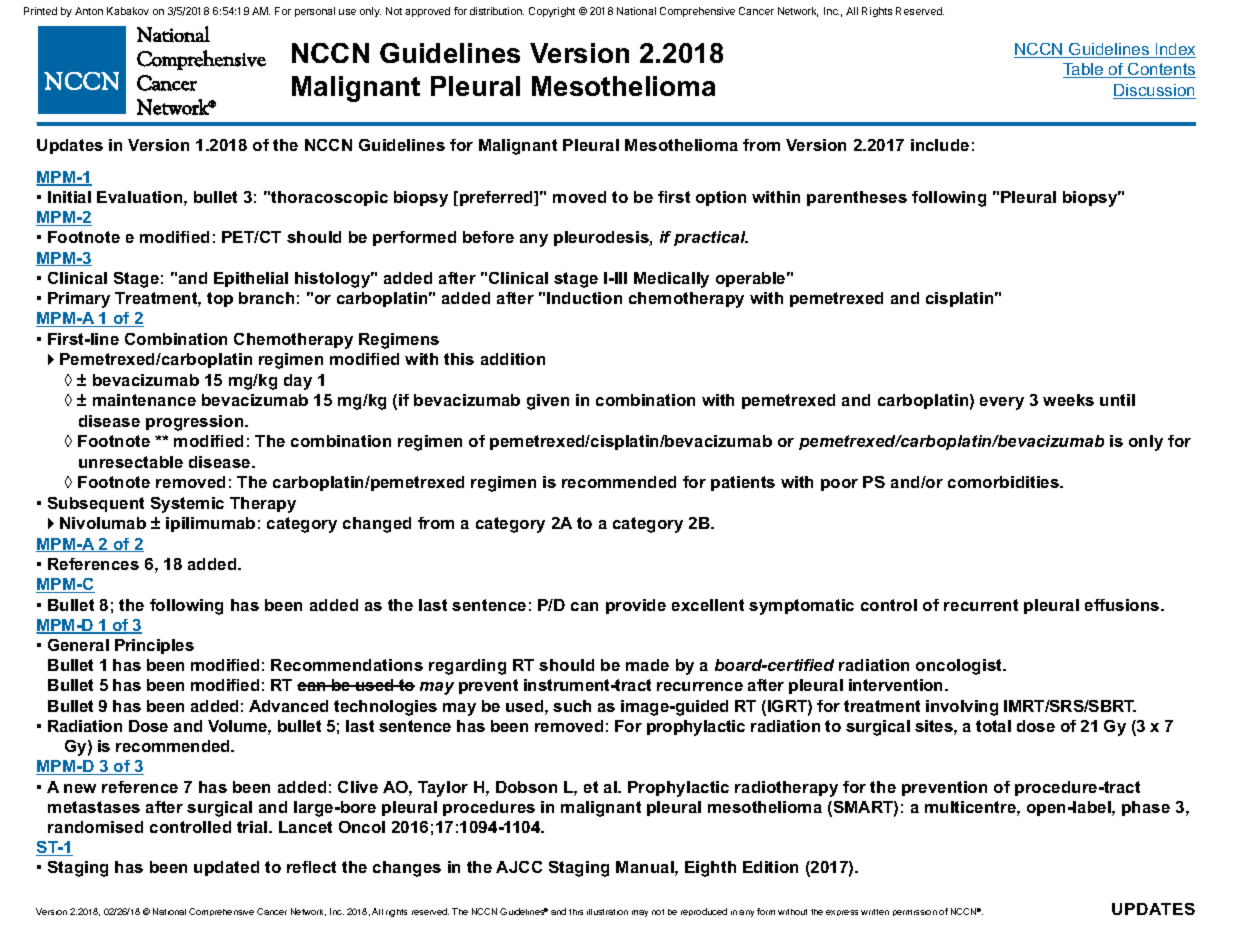 This screenshot has width=1233, height=952. What do you see at coordinates (636, 606) in the screenshot?
I see `provide` at bounding box center [636, 606].
